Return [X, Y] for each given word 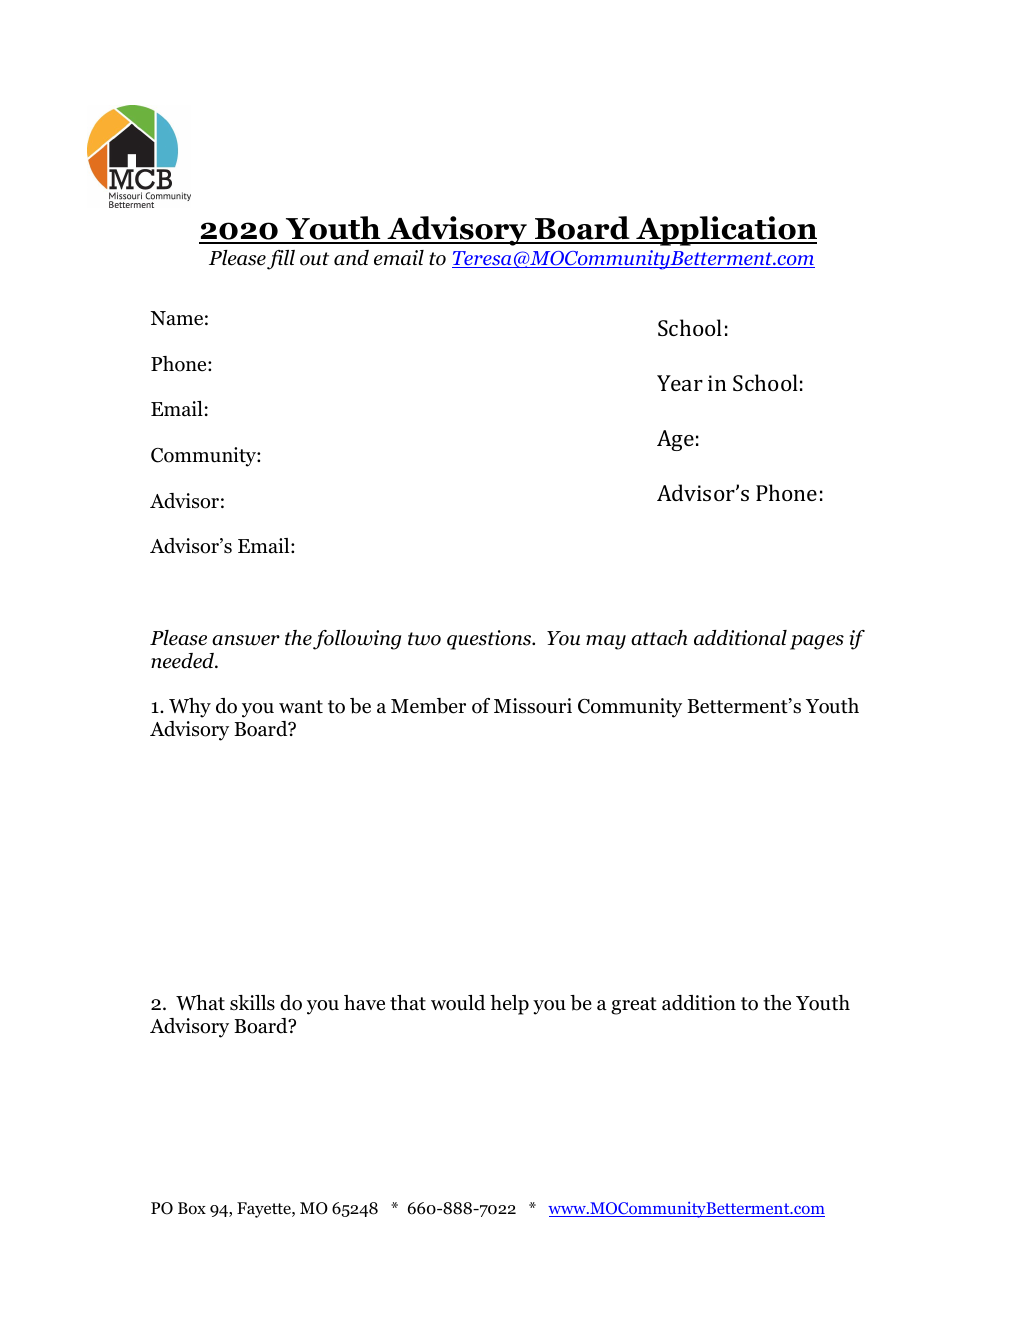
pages [817, 642]
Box [192, 1208]
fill [281, 260]
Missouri [533, 706]
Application [725, 231]
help [509, 1005]
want [301, 707]
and [351, 258]
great [634, 1006]
